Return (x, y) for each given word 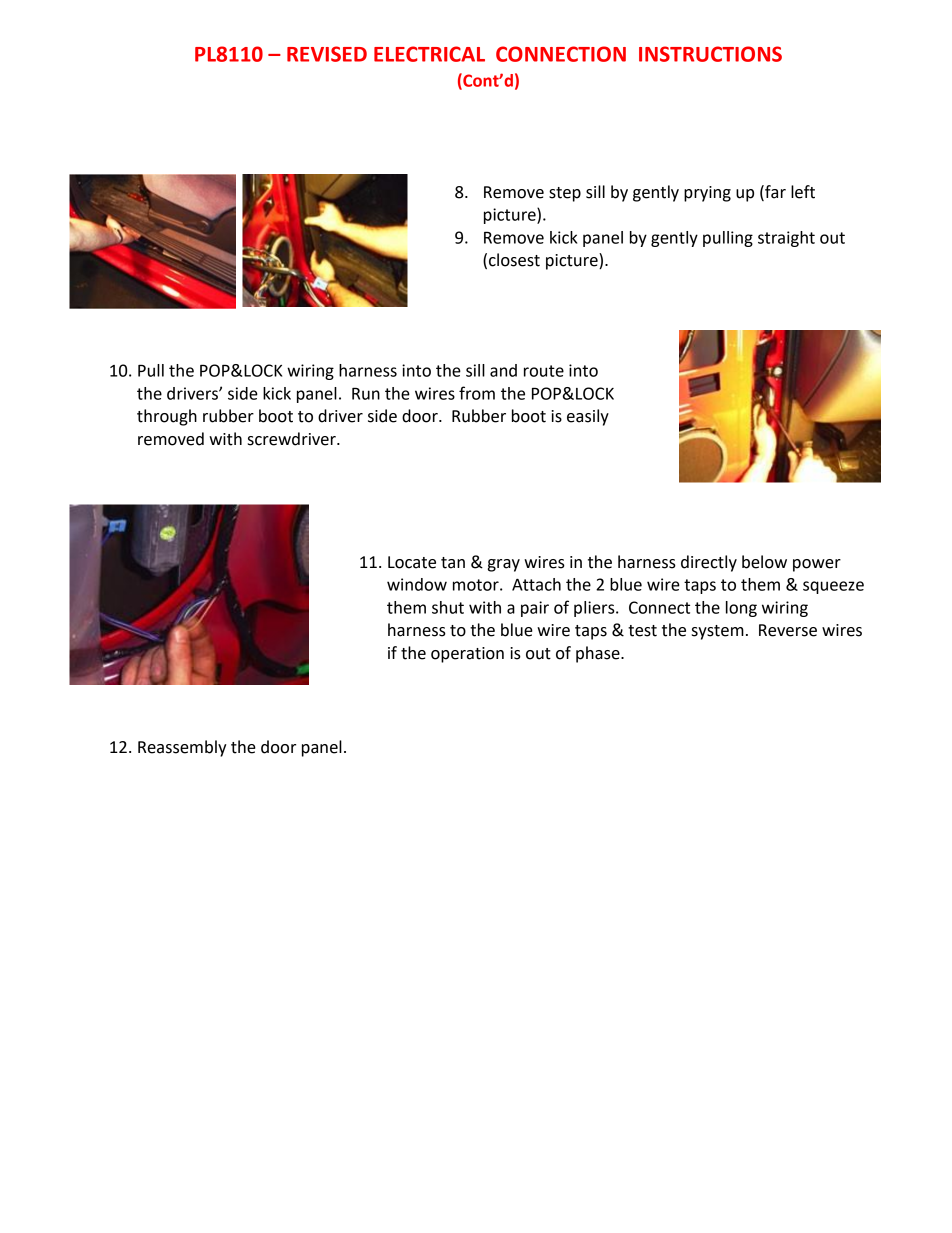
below (764, 562)
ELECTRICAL (429, 54)
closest (514, 260)
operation (467, 655)
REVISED (327, 54)
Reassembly (182, 748)
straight (786, 239)
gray (504, 565)
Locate (412, 562)
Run (366, 393)
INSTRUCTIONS (710, 54)
